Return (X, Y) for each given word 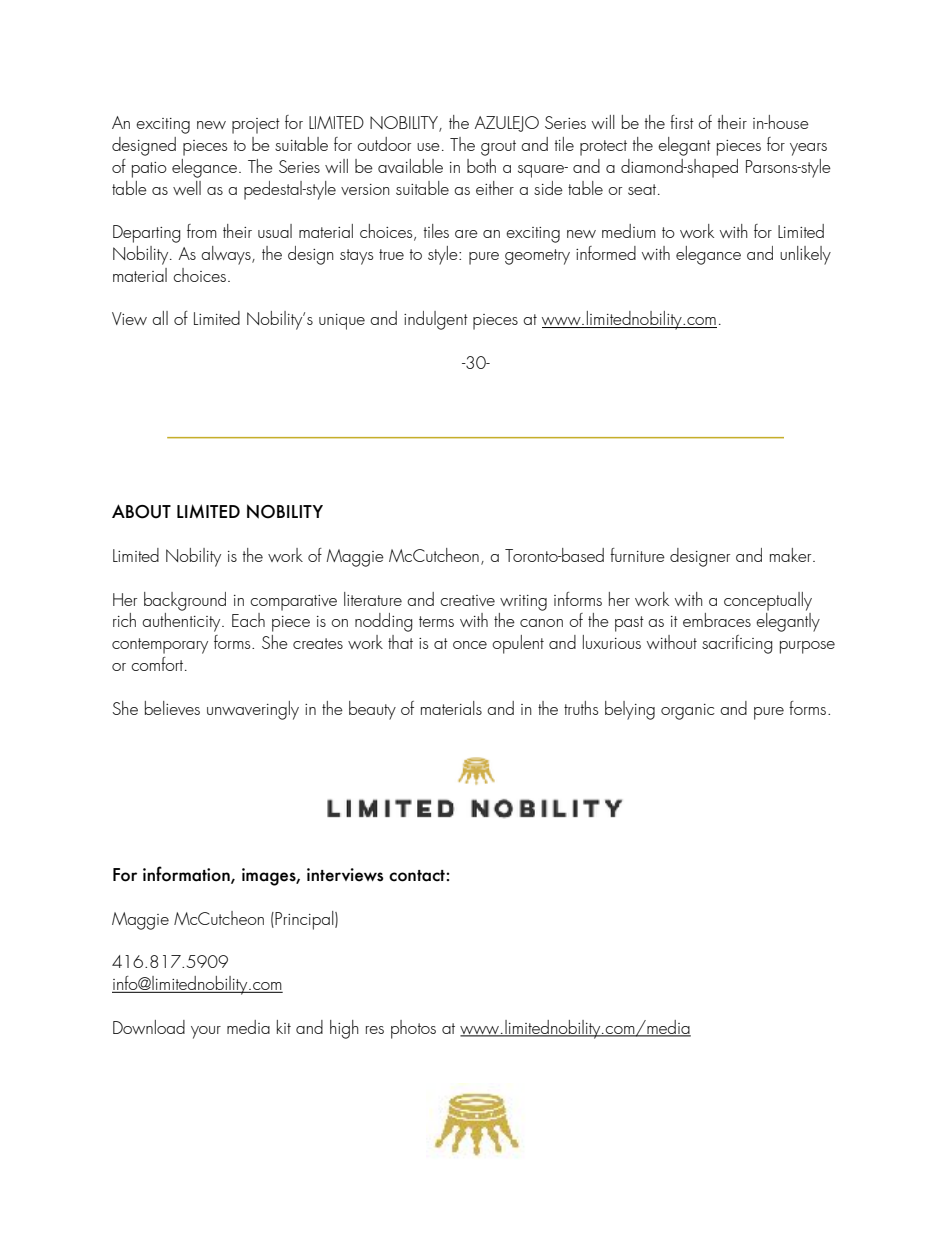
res (375, 1030)
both (481, 166)
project (256, 126)
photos (413, 1029)
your (206, 1032)
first (682, 122)
